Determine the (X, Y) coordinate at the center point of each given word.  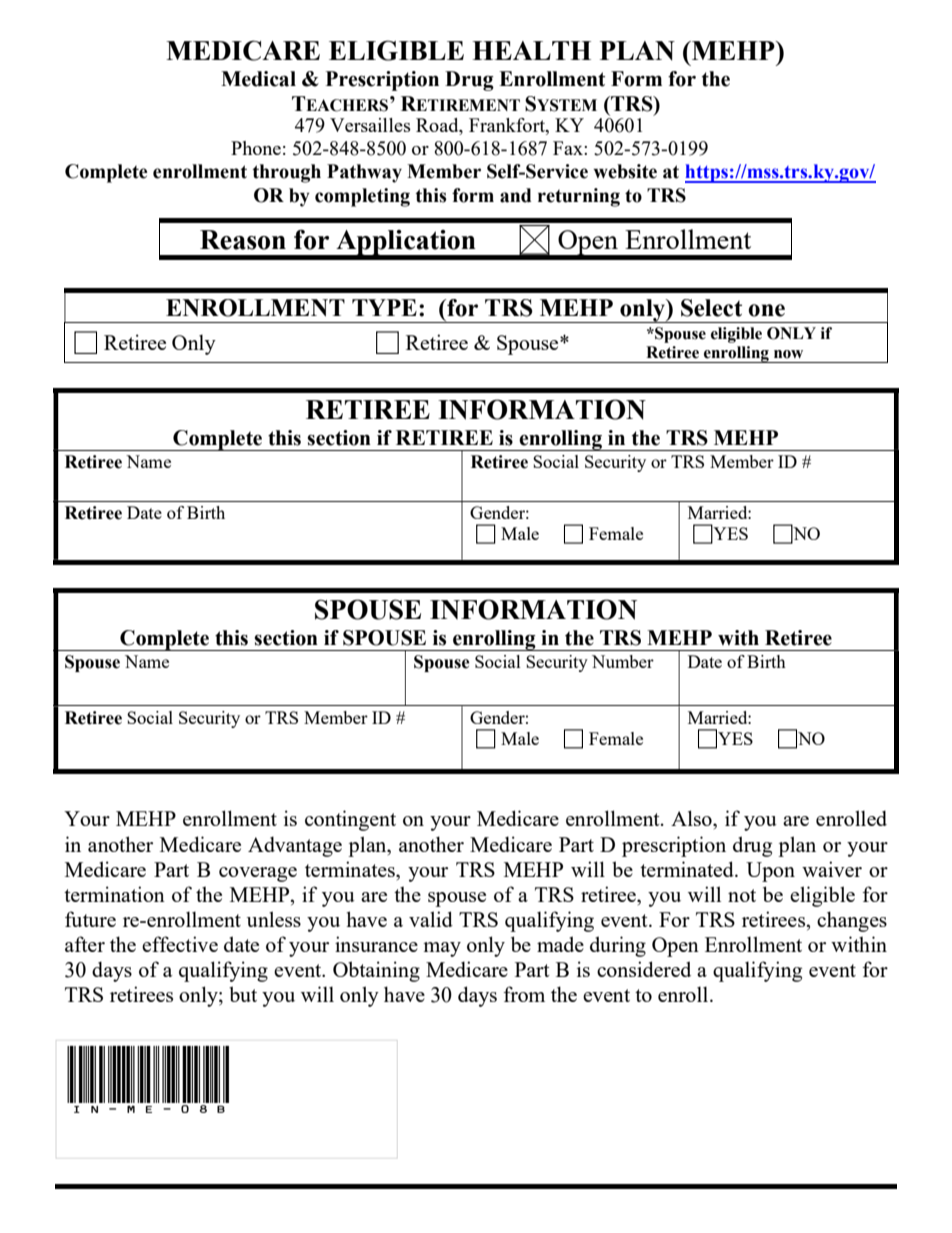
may (442, 949)
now (788, 354)
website (625, 171)
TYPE (384, 307)
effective (180, 944)
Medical (258, 79)
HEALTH (531, 50)
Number (623, 661)
